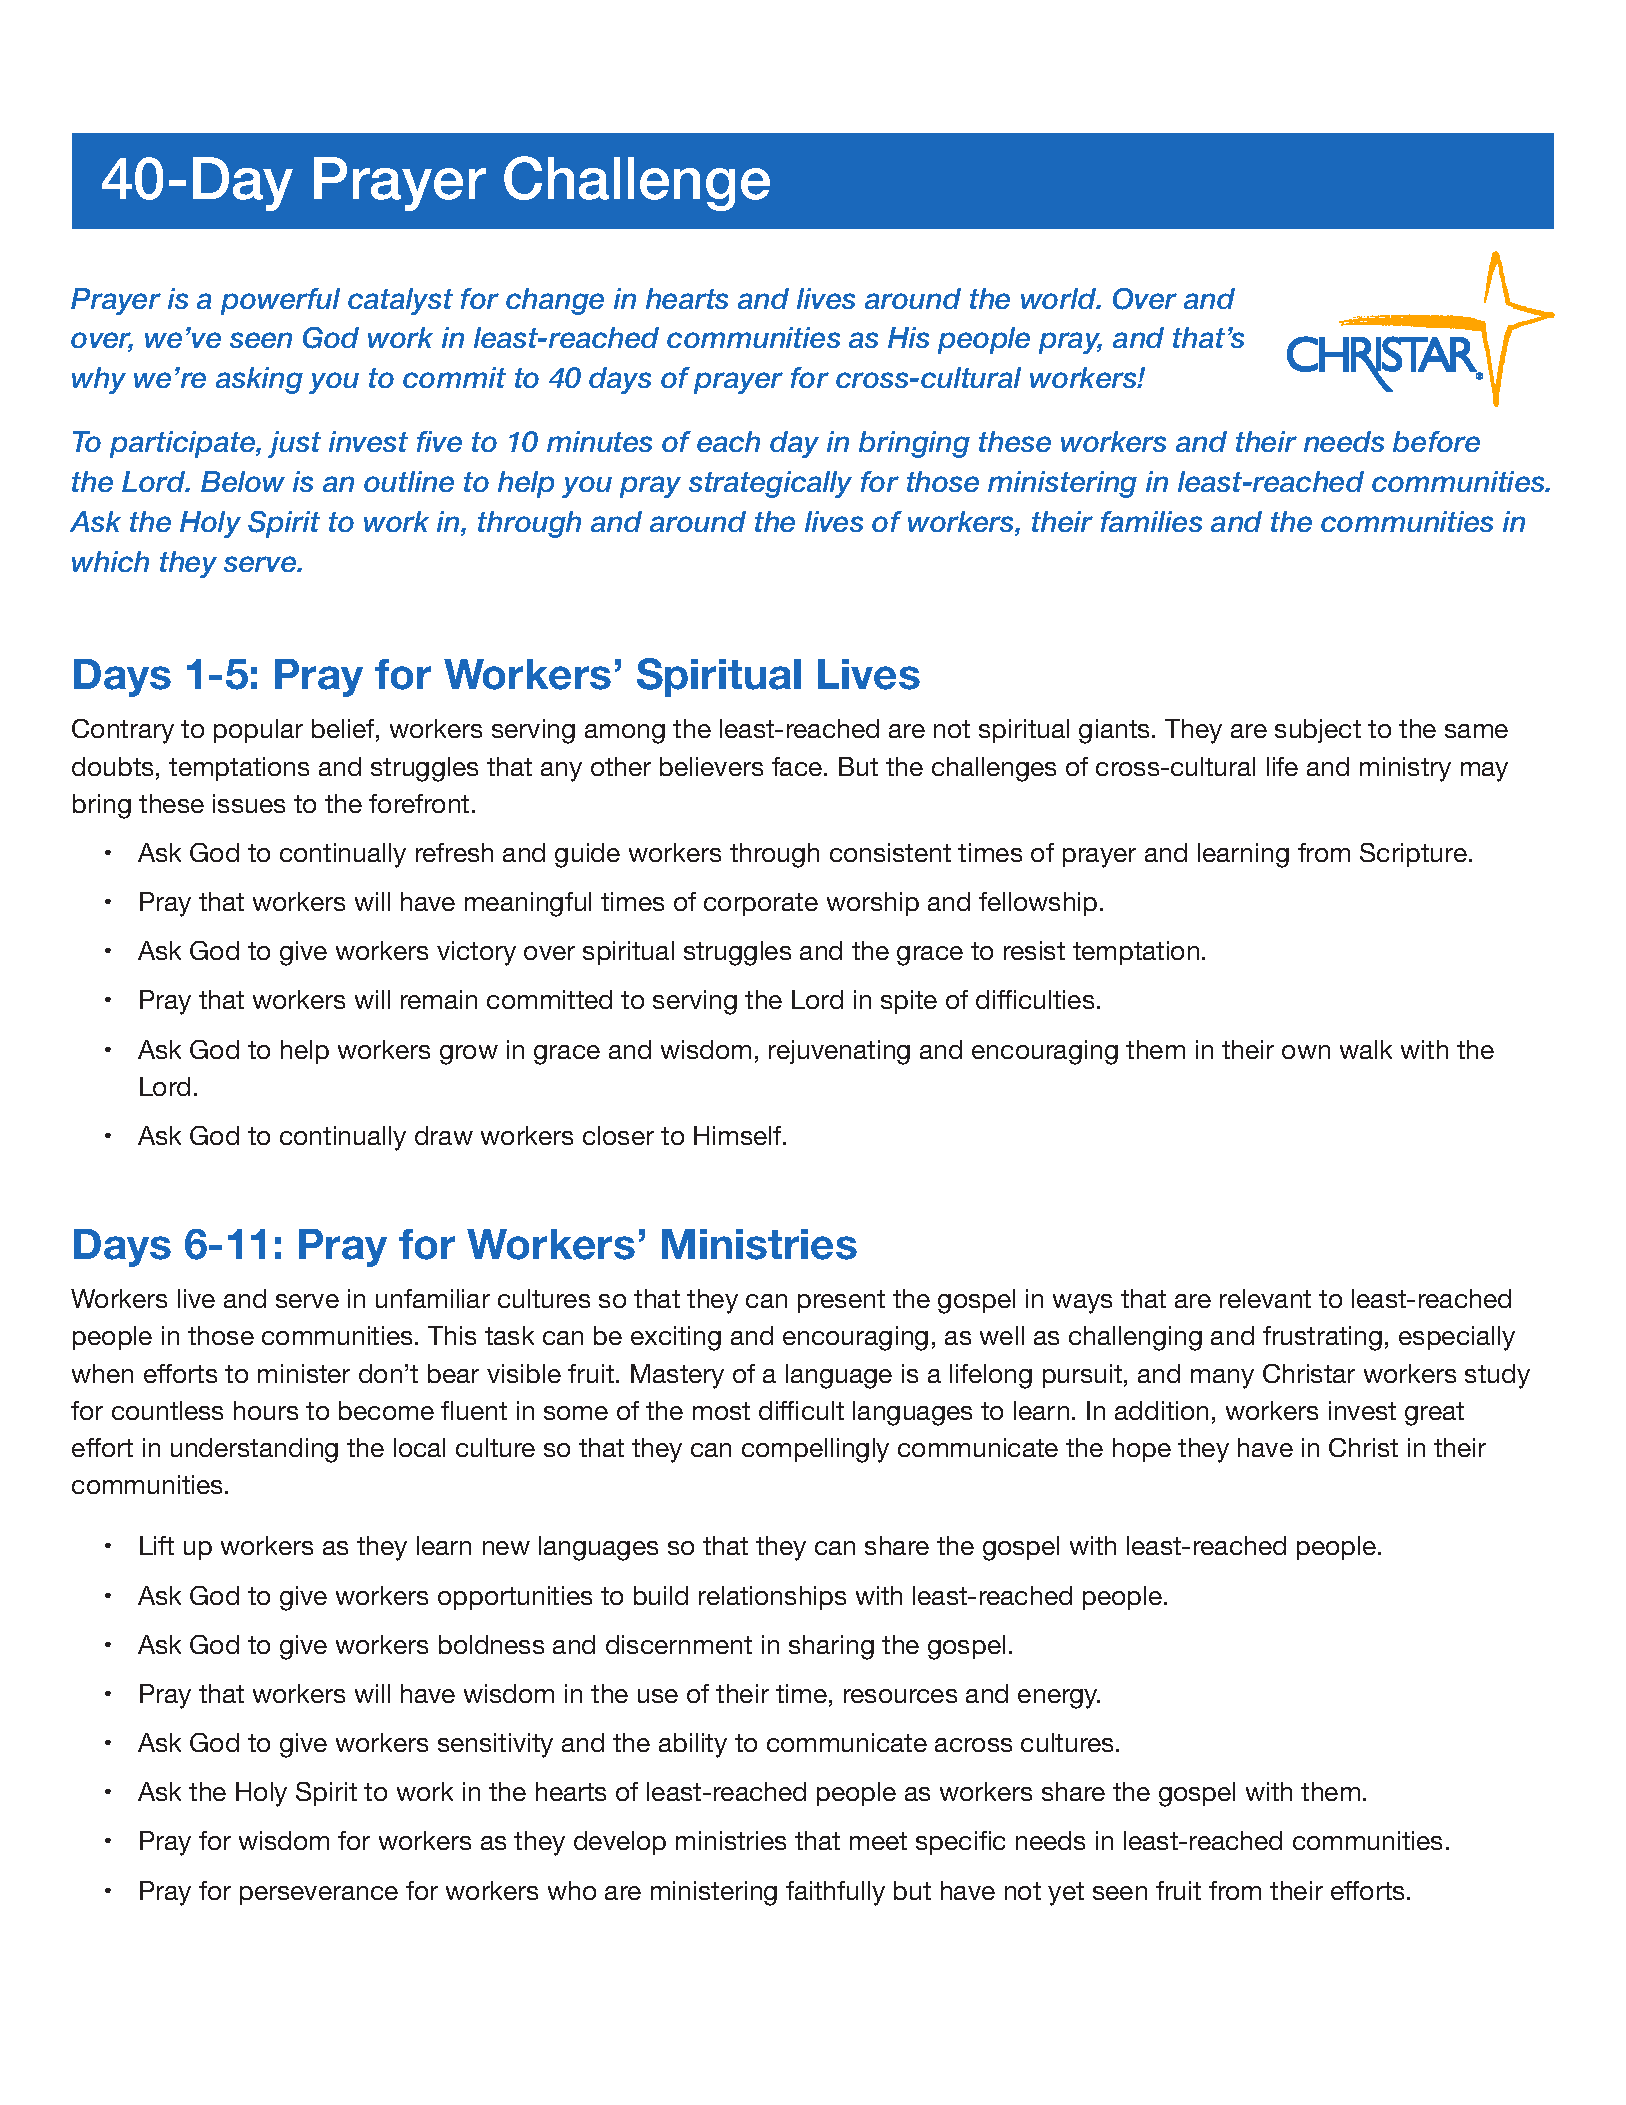 Image resolution: width=1626 pixels, height=2105 pixels. I want to click on before, so click(1436, 441).
